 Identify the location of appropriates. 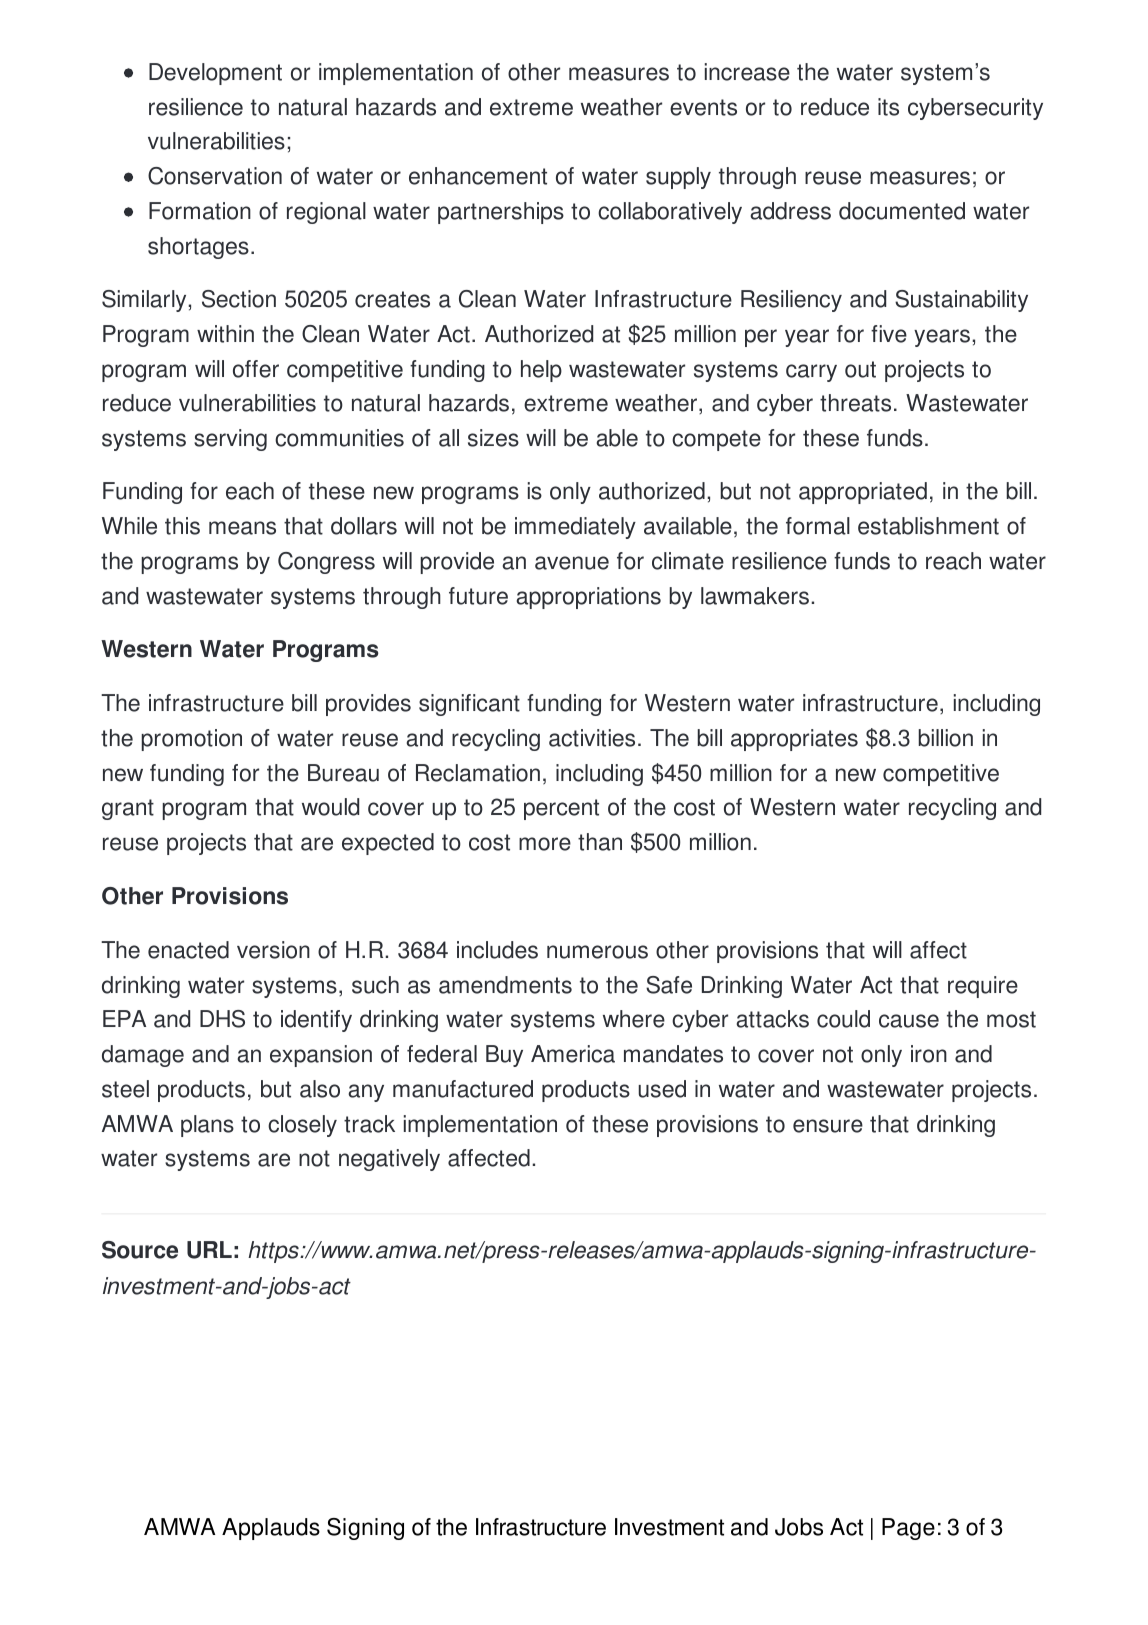
(794, 740).
